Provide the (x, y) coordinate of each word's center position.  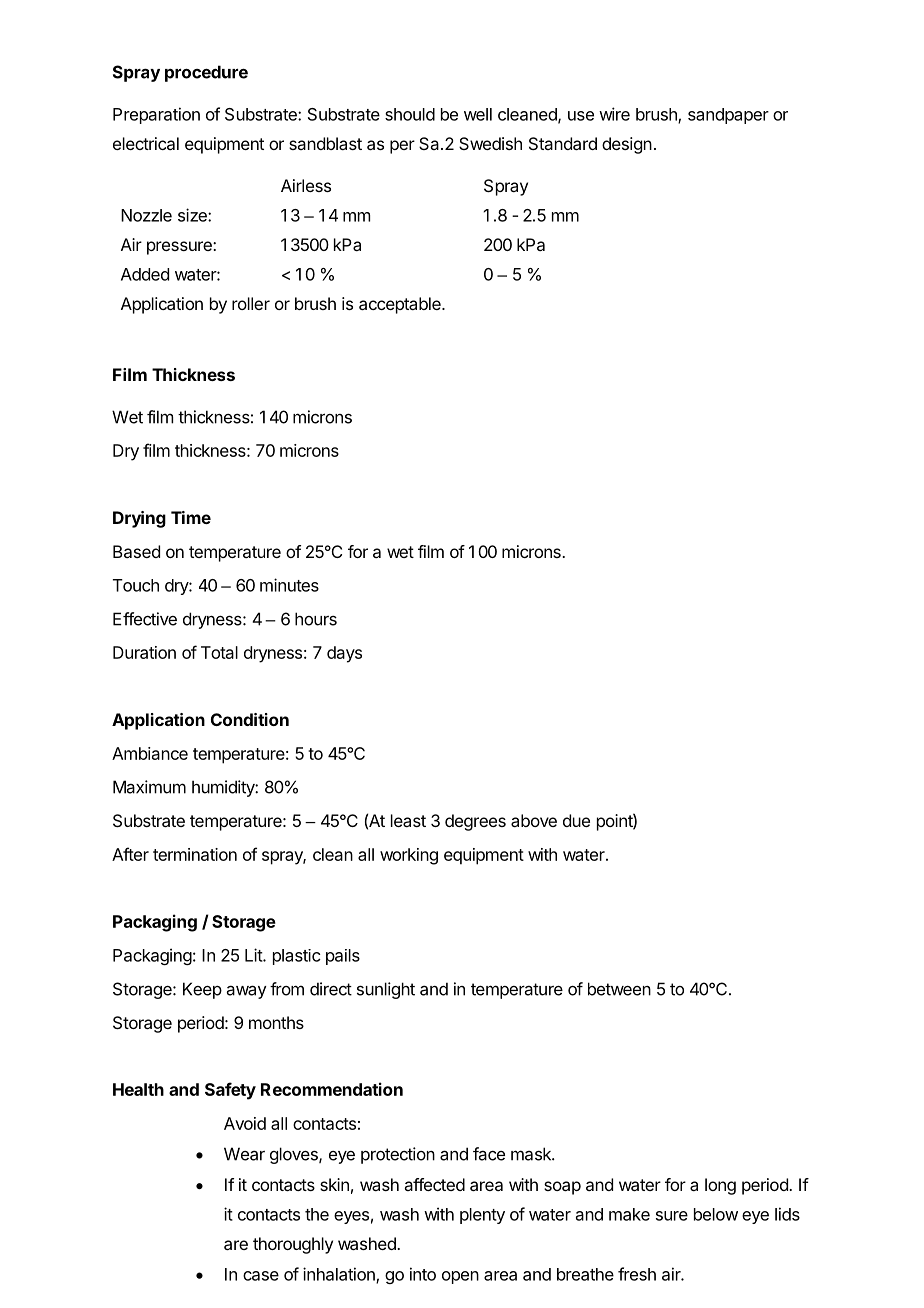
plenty (482, 1216)
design (627, 145)
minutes (289, 585)
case (261, 1276)
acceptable (401, 305)
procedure (206, 73)
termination (195, 854)
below (716, 1214)
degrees (475, 822)
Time (191, 517)
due (576, 820)
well (478, 114)
